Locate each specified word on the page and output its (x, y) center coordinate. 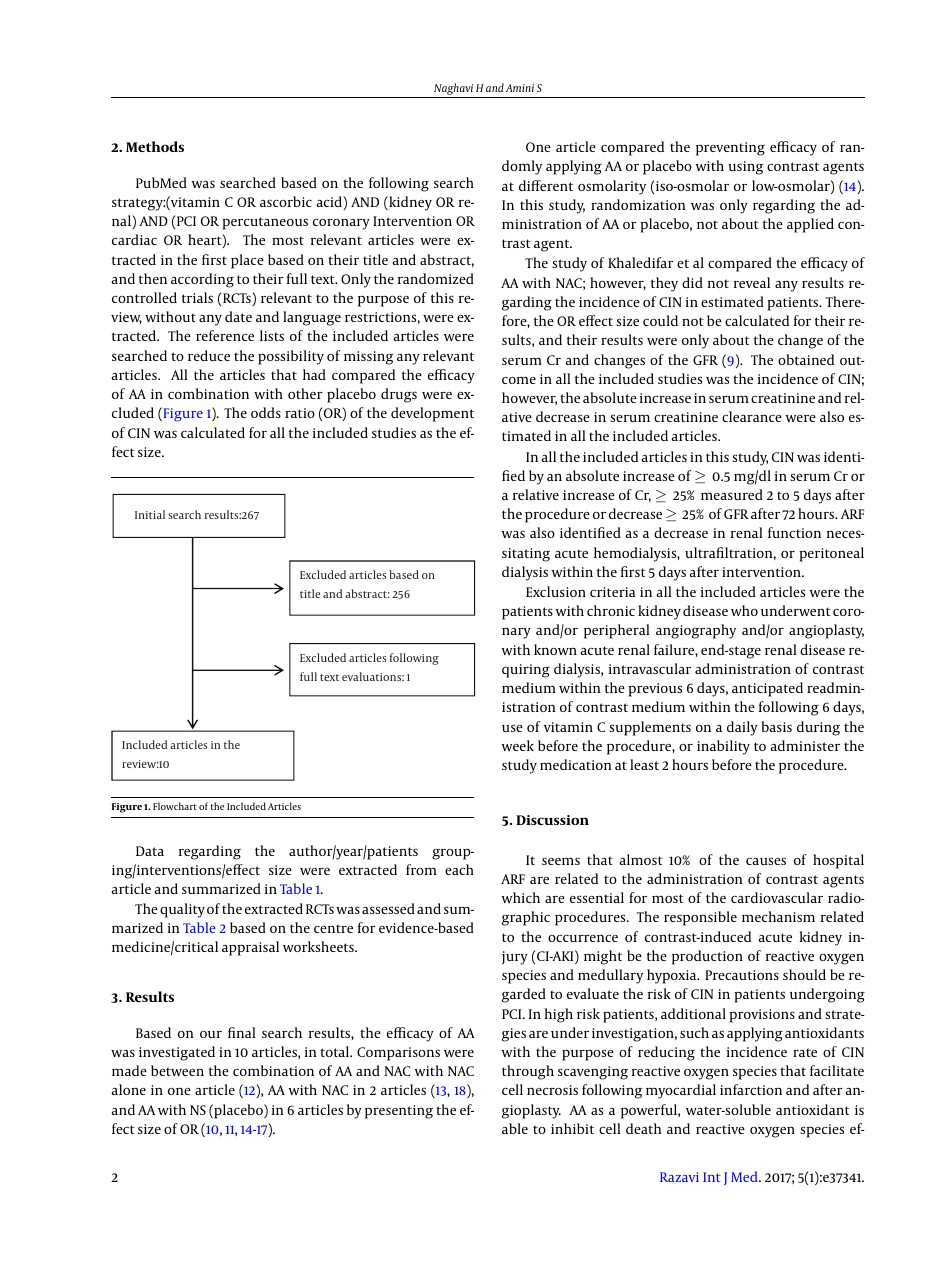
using (745, 168)
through (528, 1072)
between (177, 1070)
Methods (155, 146)
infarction (751, 1089)
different (546, 185)
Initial (150, 514)
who (744, 610)
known (555, 649)
